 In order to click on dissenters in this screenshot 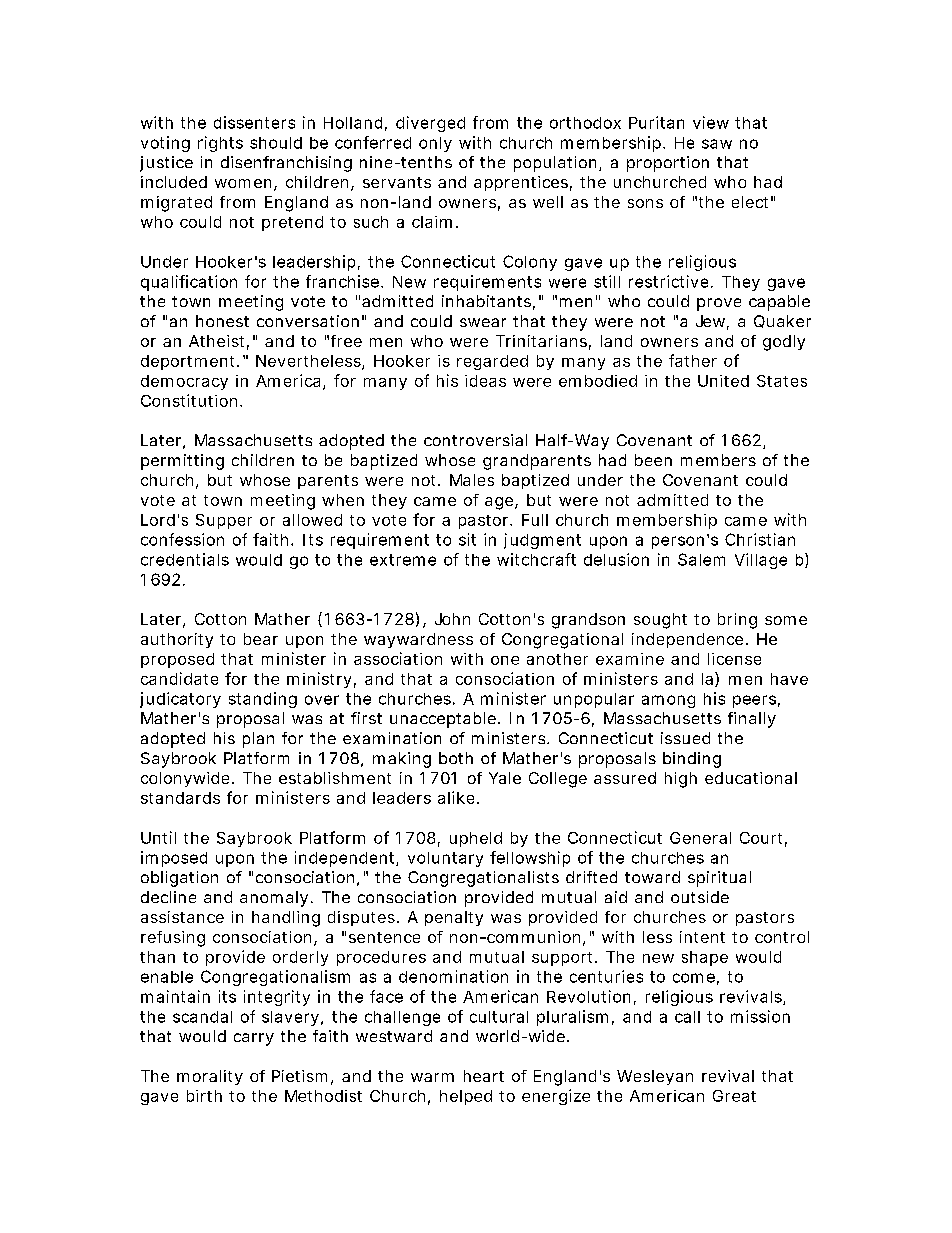, I will do `click(254, 122)`.
